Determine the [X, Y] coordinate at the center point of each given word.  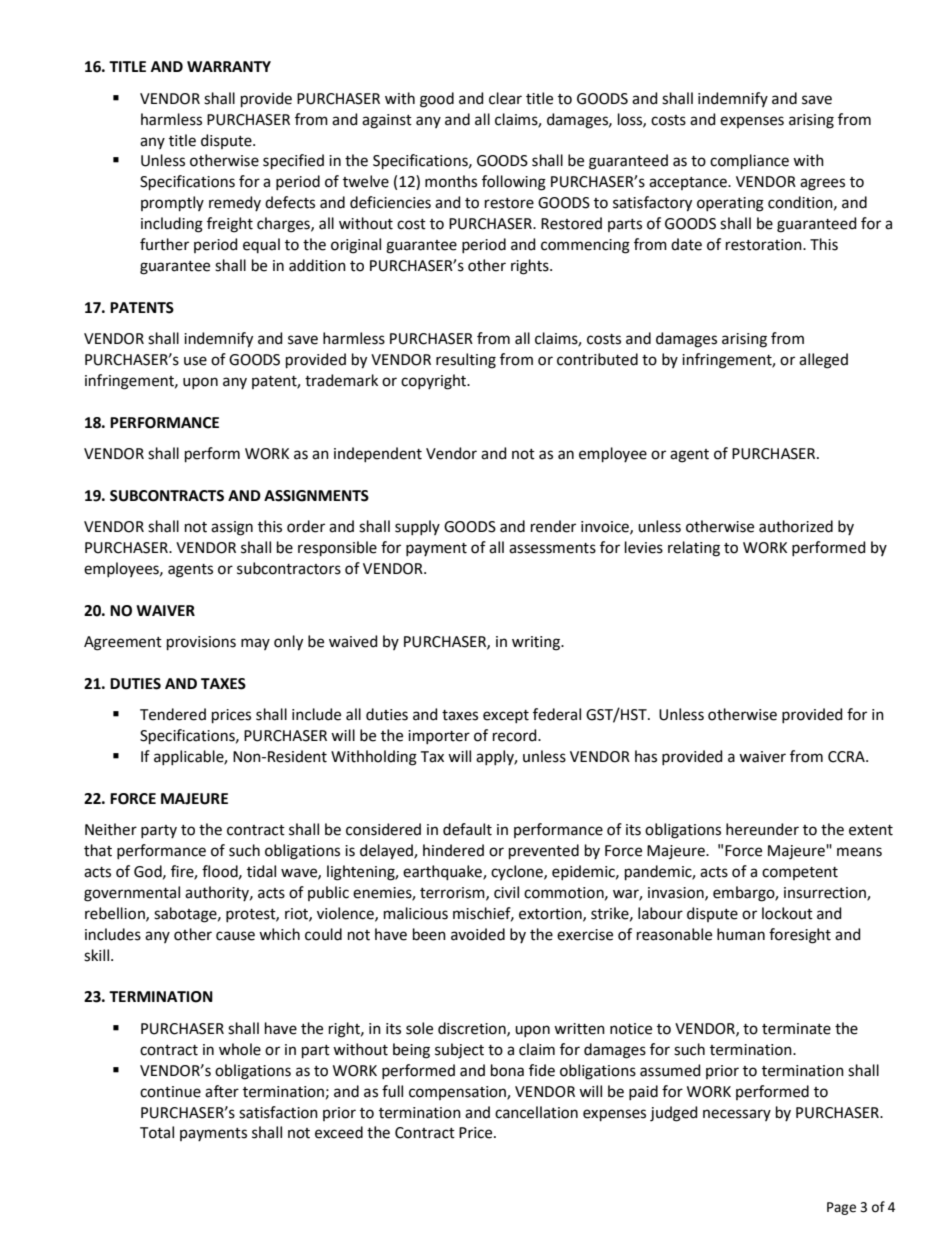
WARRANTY [229, 66]
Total [157, 1132]
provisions [201, 643]
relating [694, 549]
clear [505, 98]
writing [537, 643]
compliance [749, 161]
